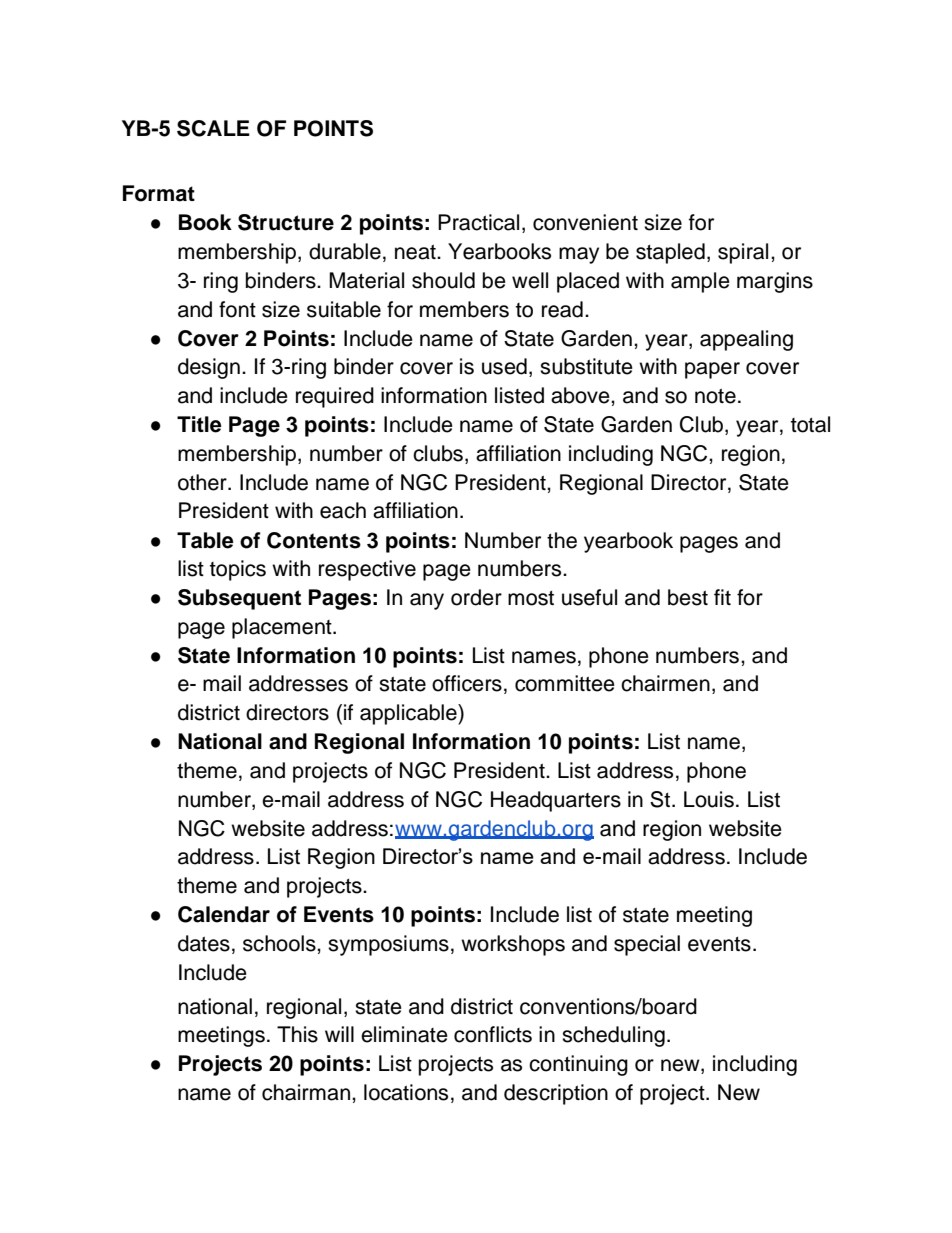  Describe the element at coordinates (709, 799) in the screenshot. I see `Louis` at that location.
